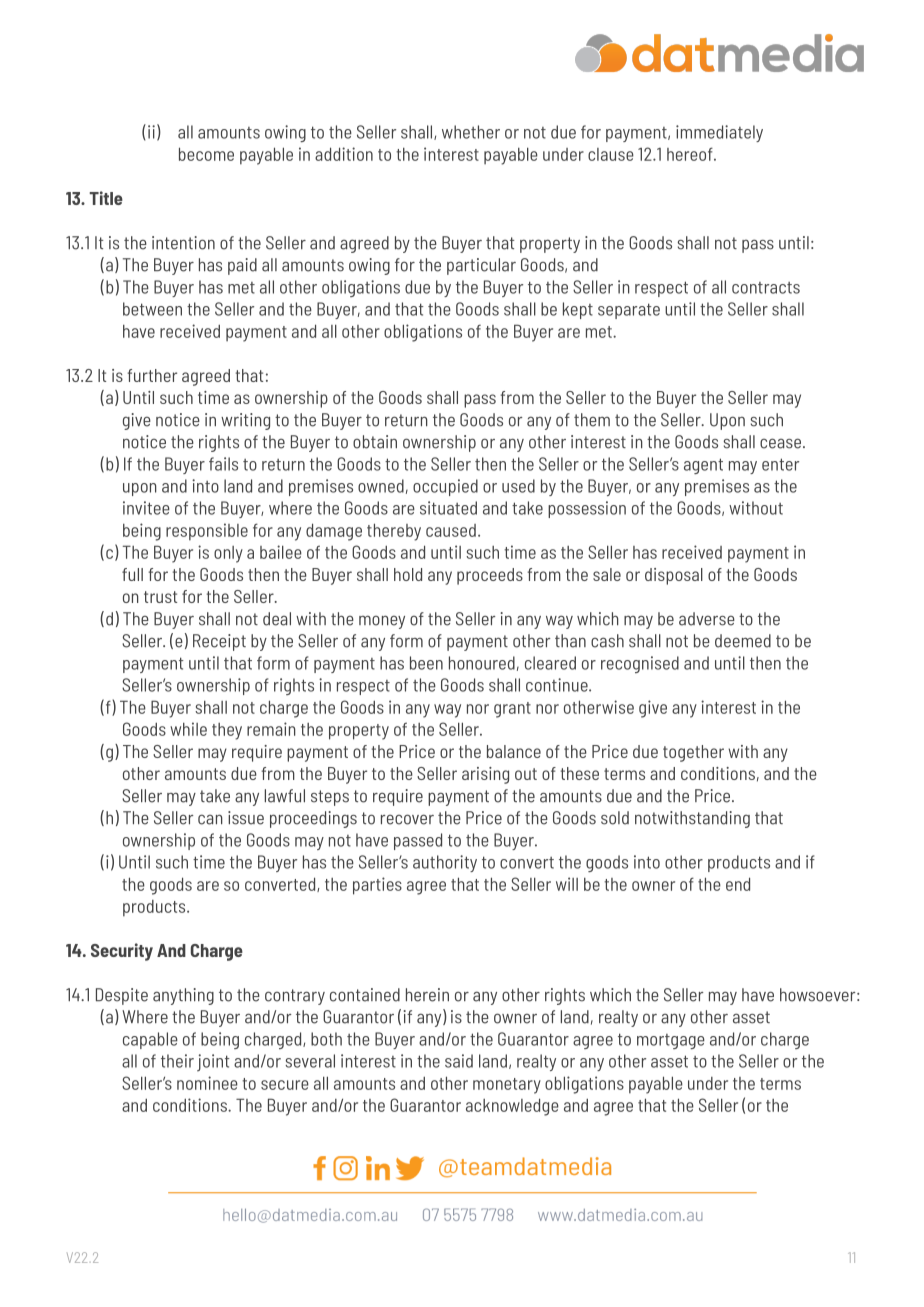  I want to click on whether, so click(471, 132).
